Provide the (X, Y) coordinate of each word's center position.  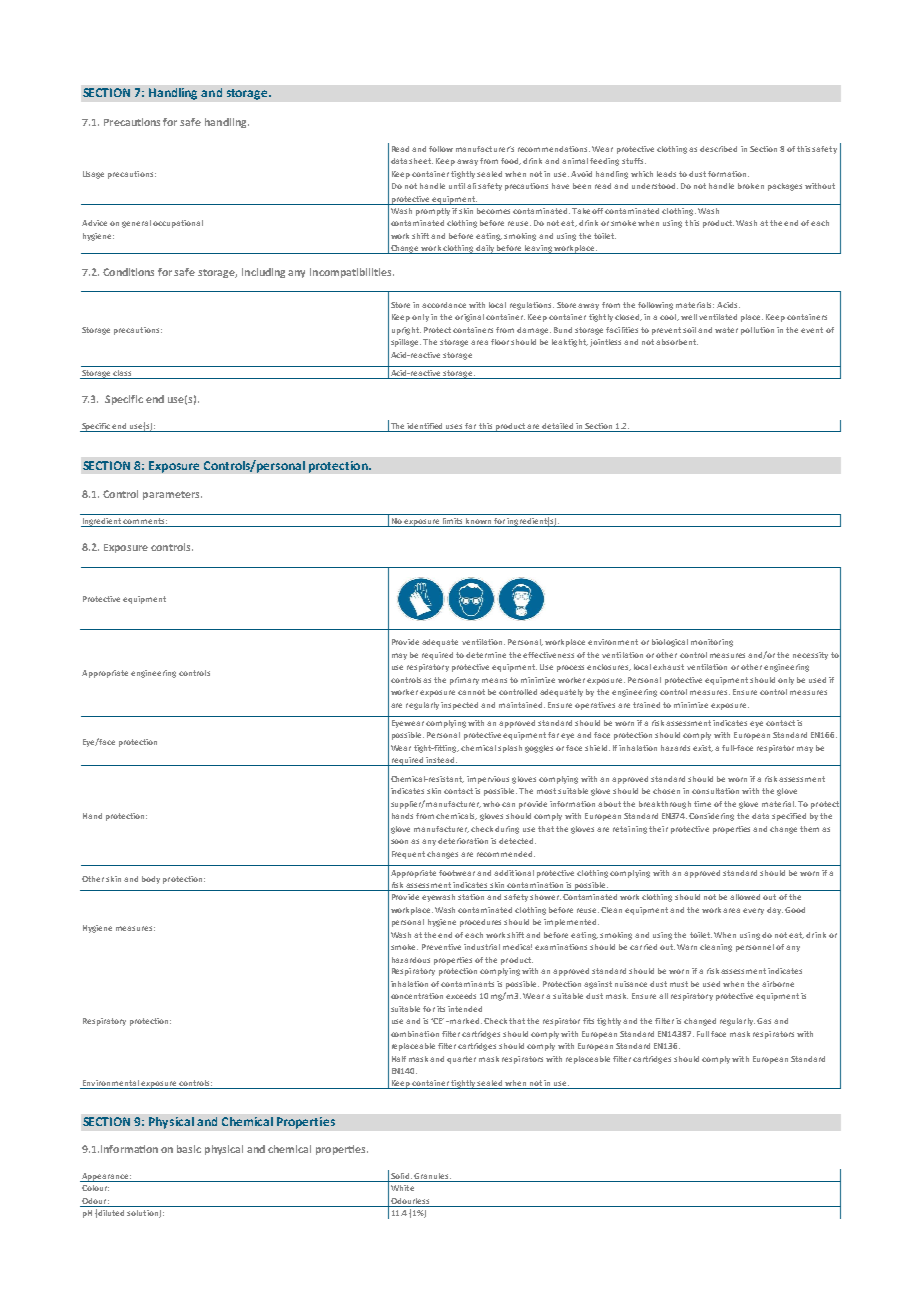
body (151, 880)
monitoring (712, 643)
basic (189, 1149)
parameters (172, 495)
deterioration (463, 841)
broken (751, 186)
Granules (432, 1176)
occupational (178, 224)
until (457, 186)
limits (452, 522)
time (702, 804)
